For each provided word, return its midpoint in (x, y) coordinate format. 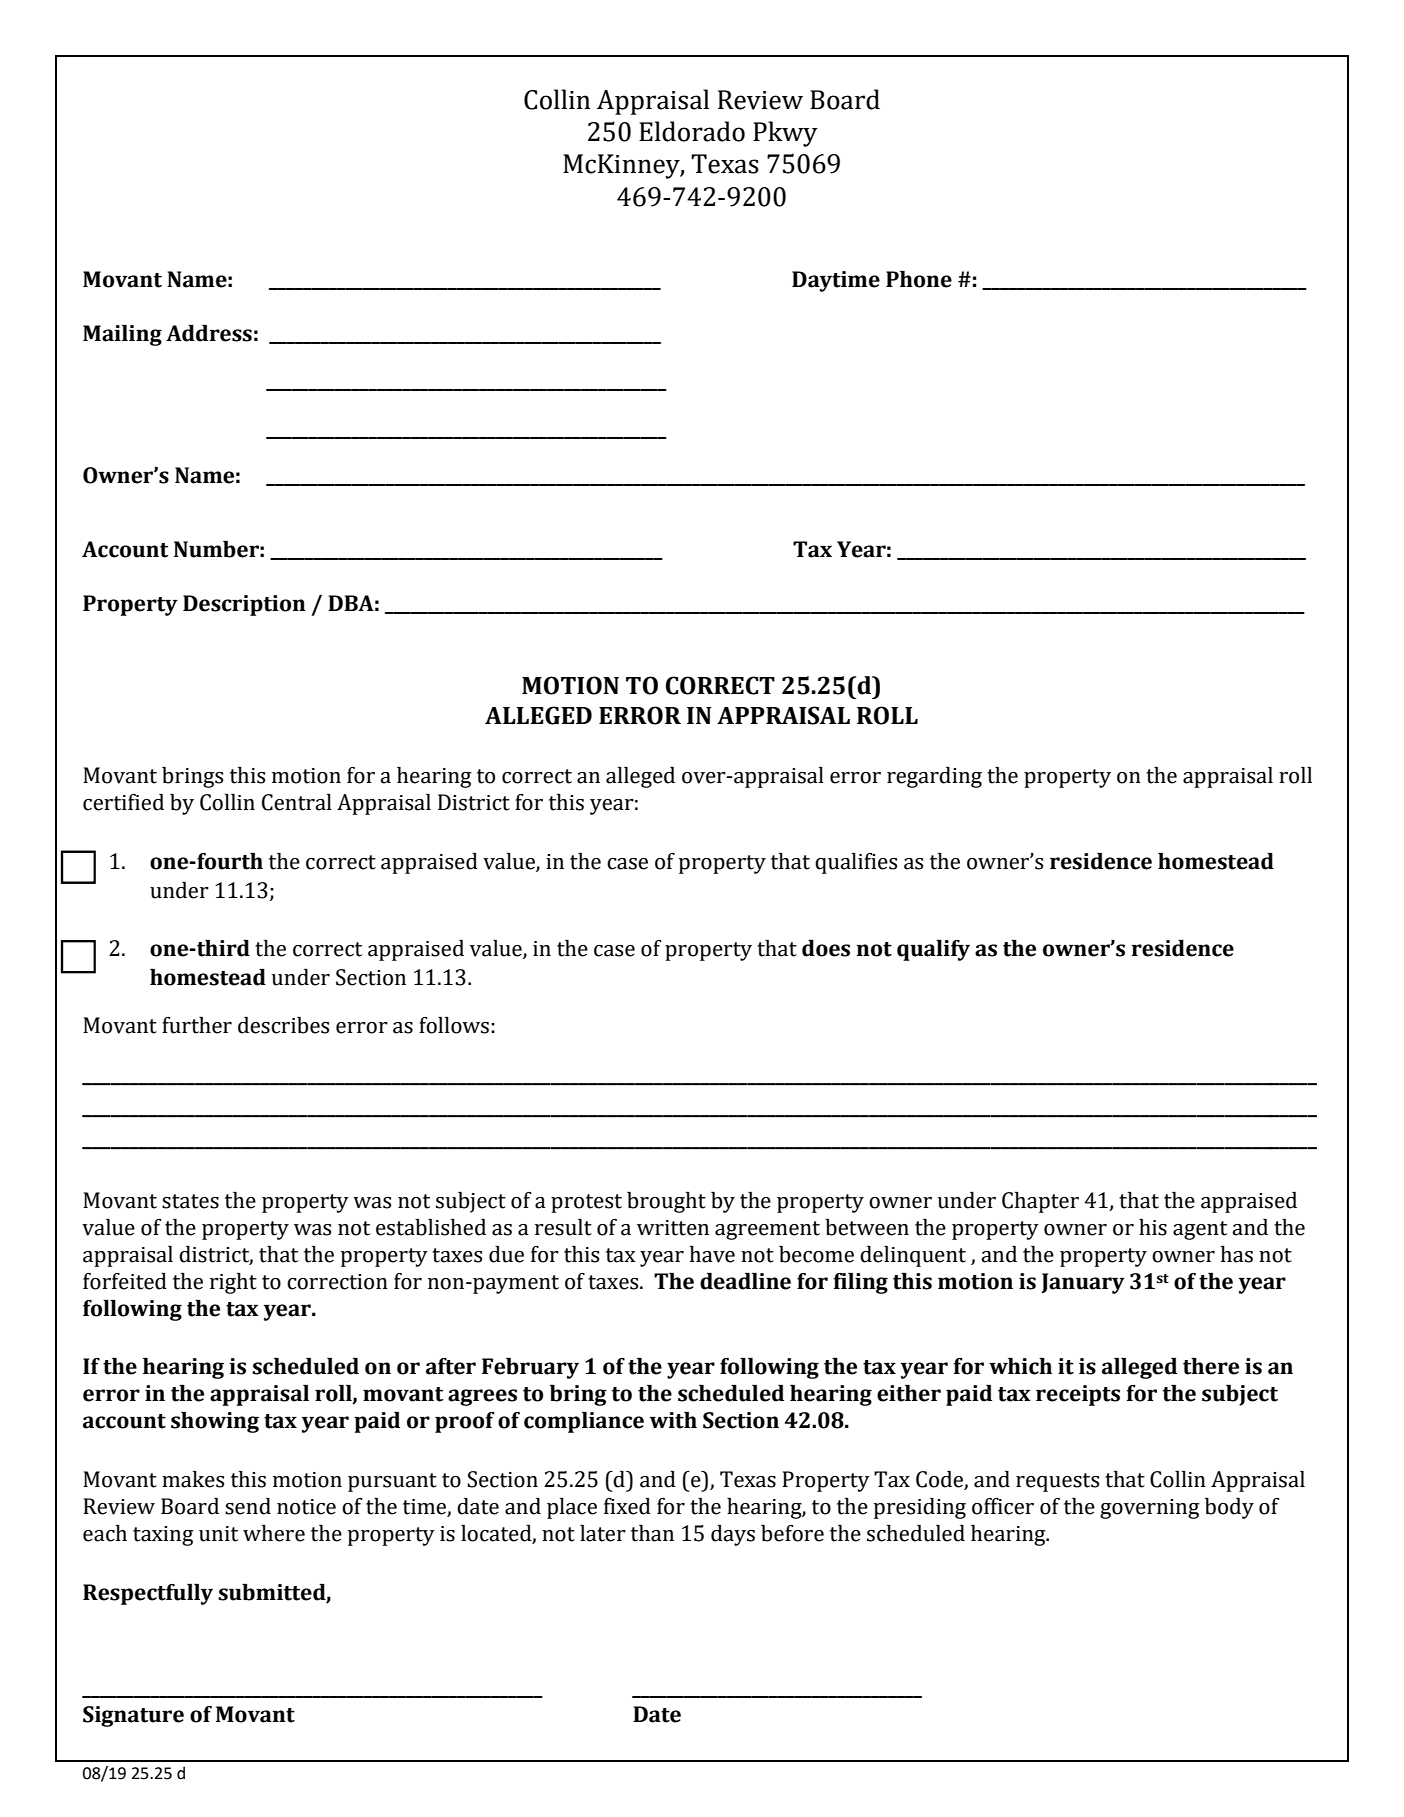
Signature (133, 1716)
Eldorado (692, 131)
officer (1003, 1506)
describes (283, 1025)
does (826, 948)
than (652, 1533)
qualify (933, 950)
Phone (919, 279)
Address (209, 333)
